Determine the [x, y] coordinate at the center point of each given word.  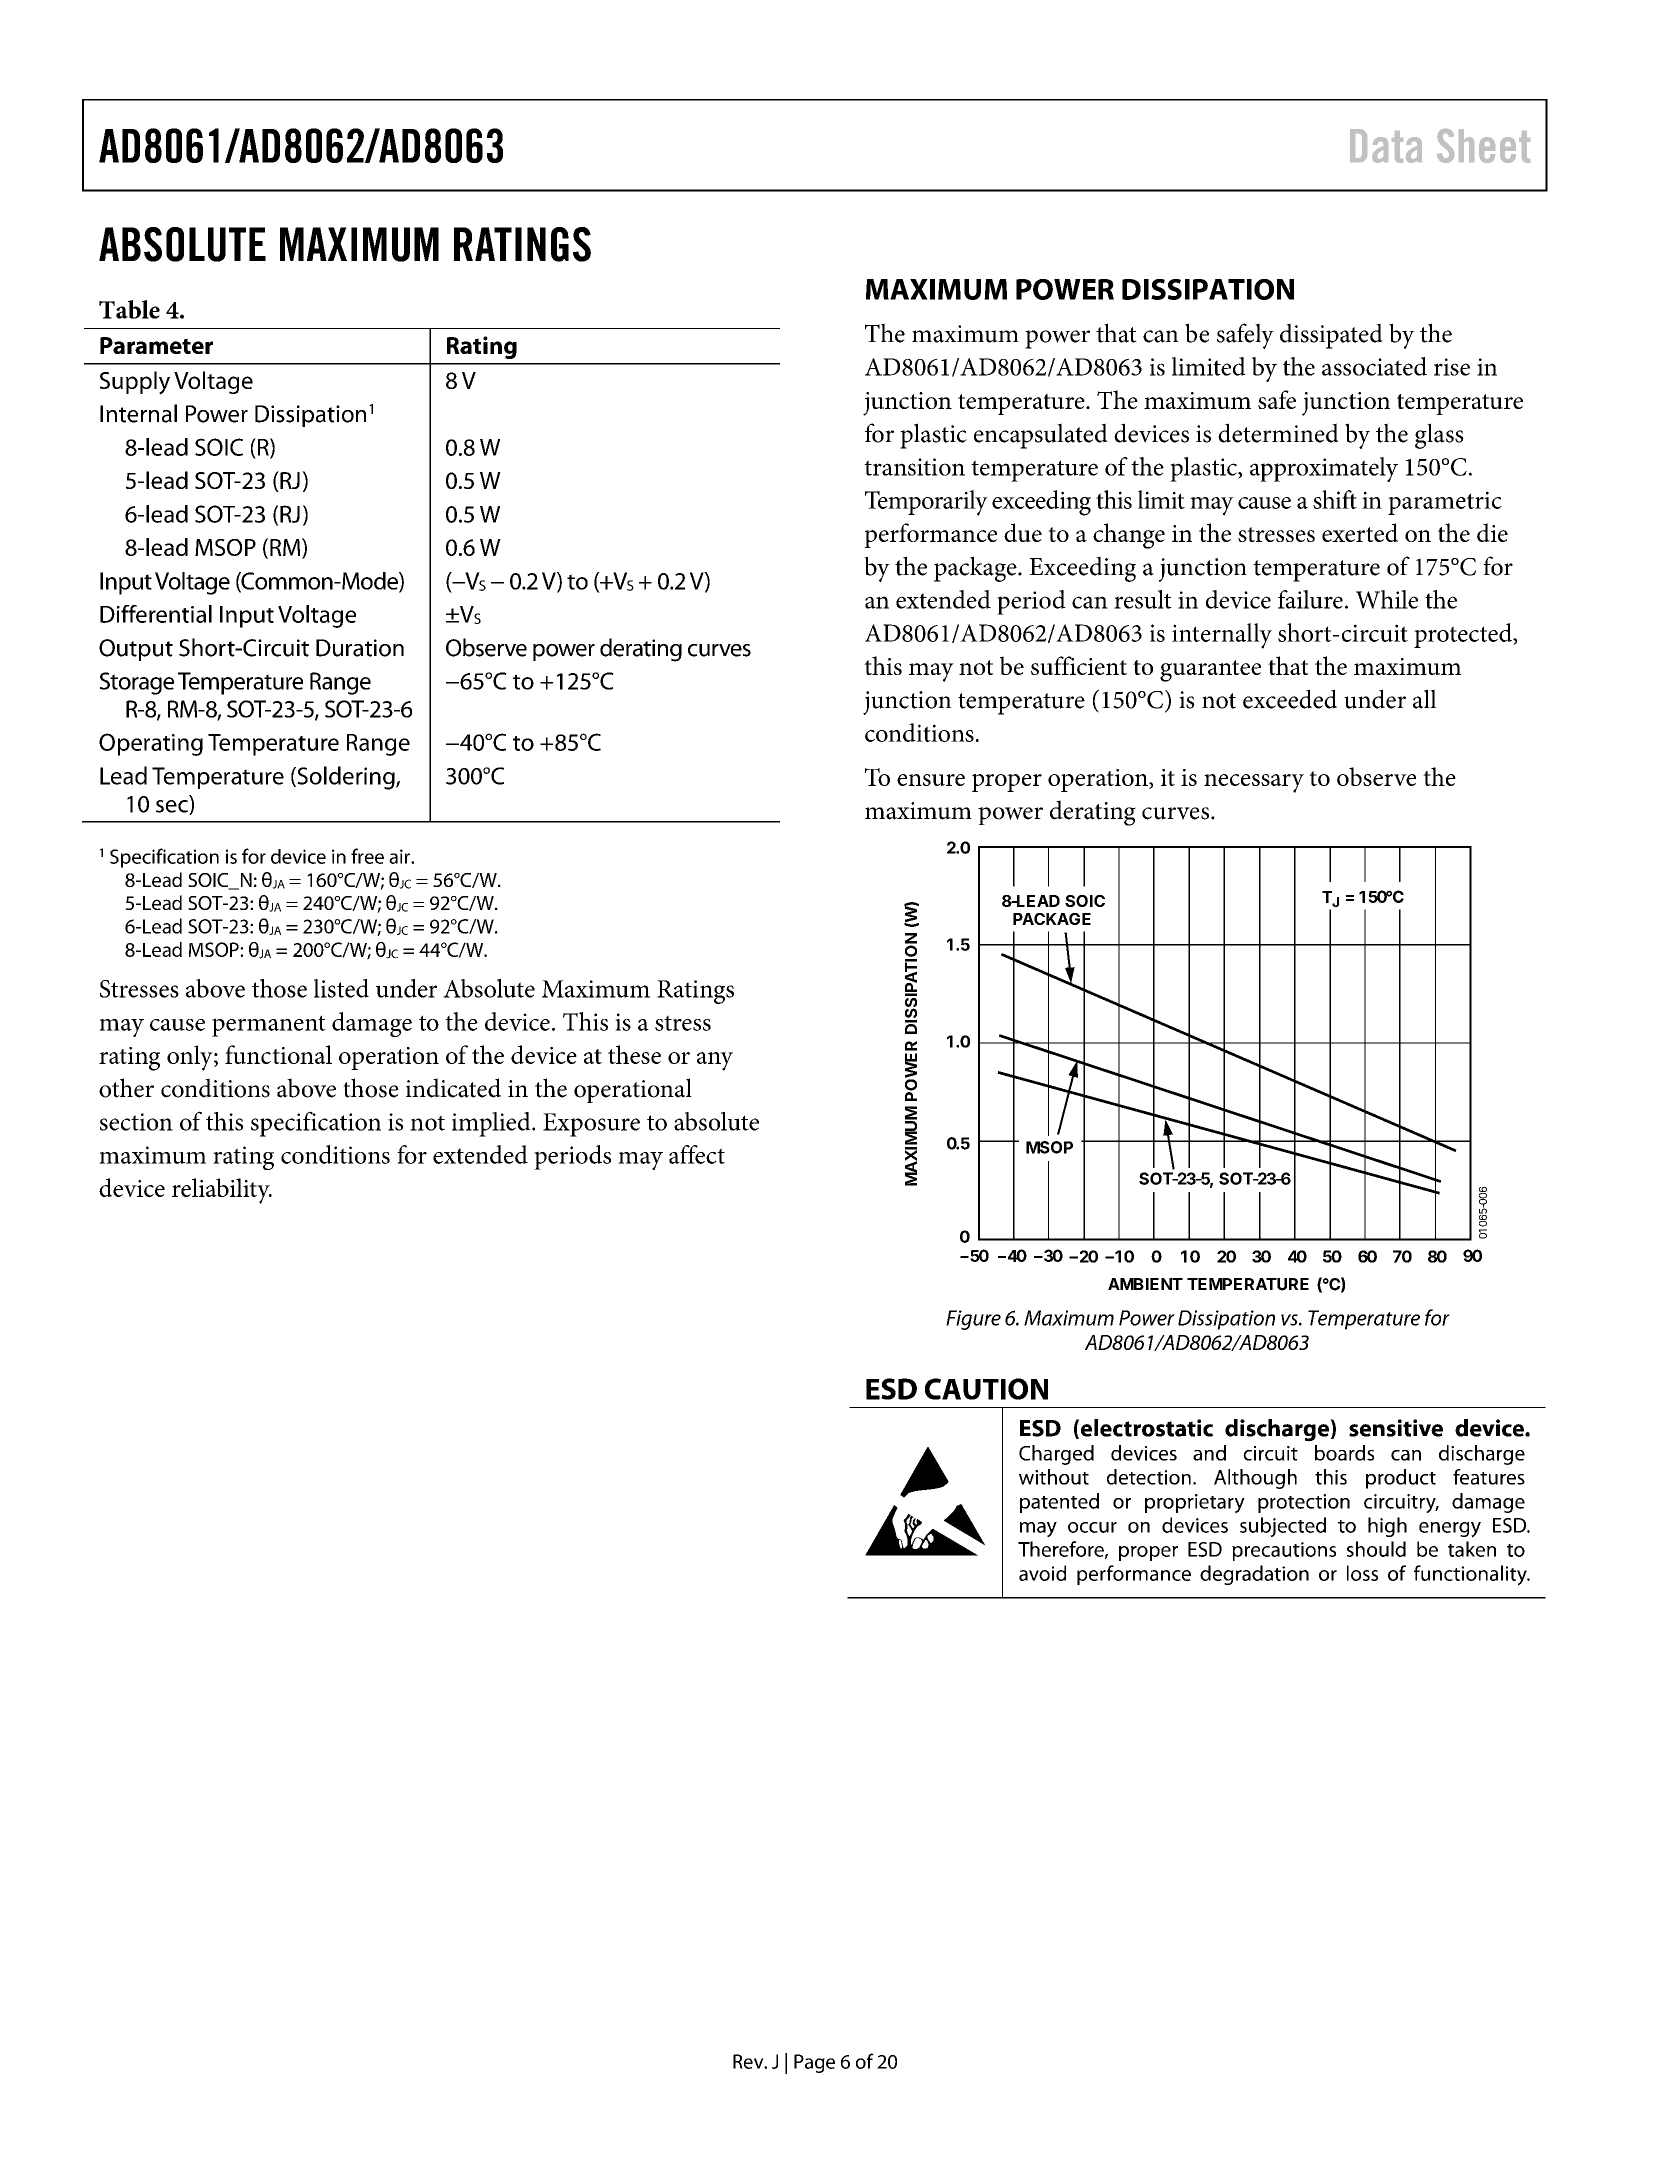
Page [814, 2063]
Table [129, 309]
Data [1386, 146]
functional [278, 1054]
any [715, 1061]
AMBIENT [1145, 1284]
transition [914, 467]
